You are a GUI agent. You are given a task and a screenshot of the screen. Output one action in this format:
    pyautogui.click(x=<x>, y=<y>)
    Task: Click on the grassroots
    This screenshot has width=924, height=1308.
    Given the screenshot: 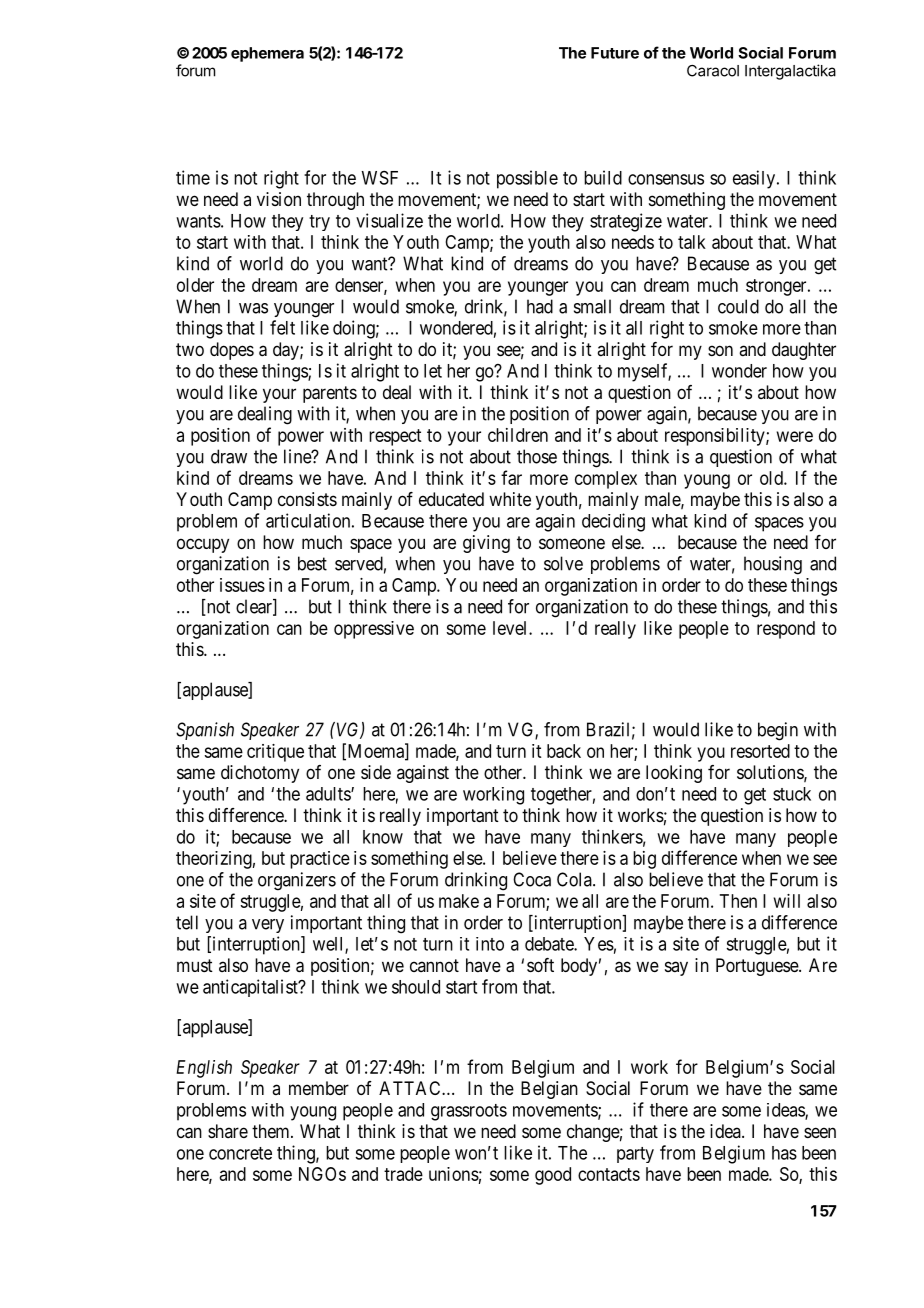 What is the action you would take?
    pyautogui.click(x=469, y=1112)
